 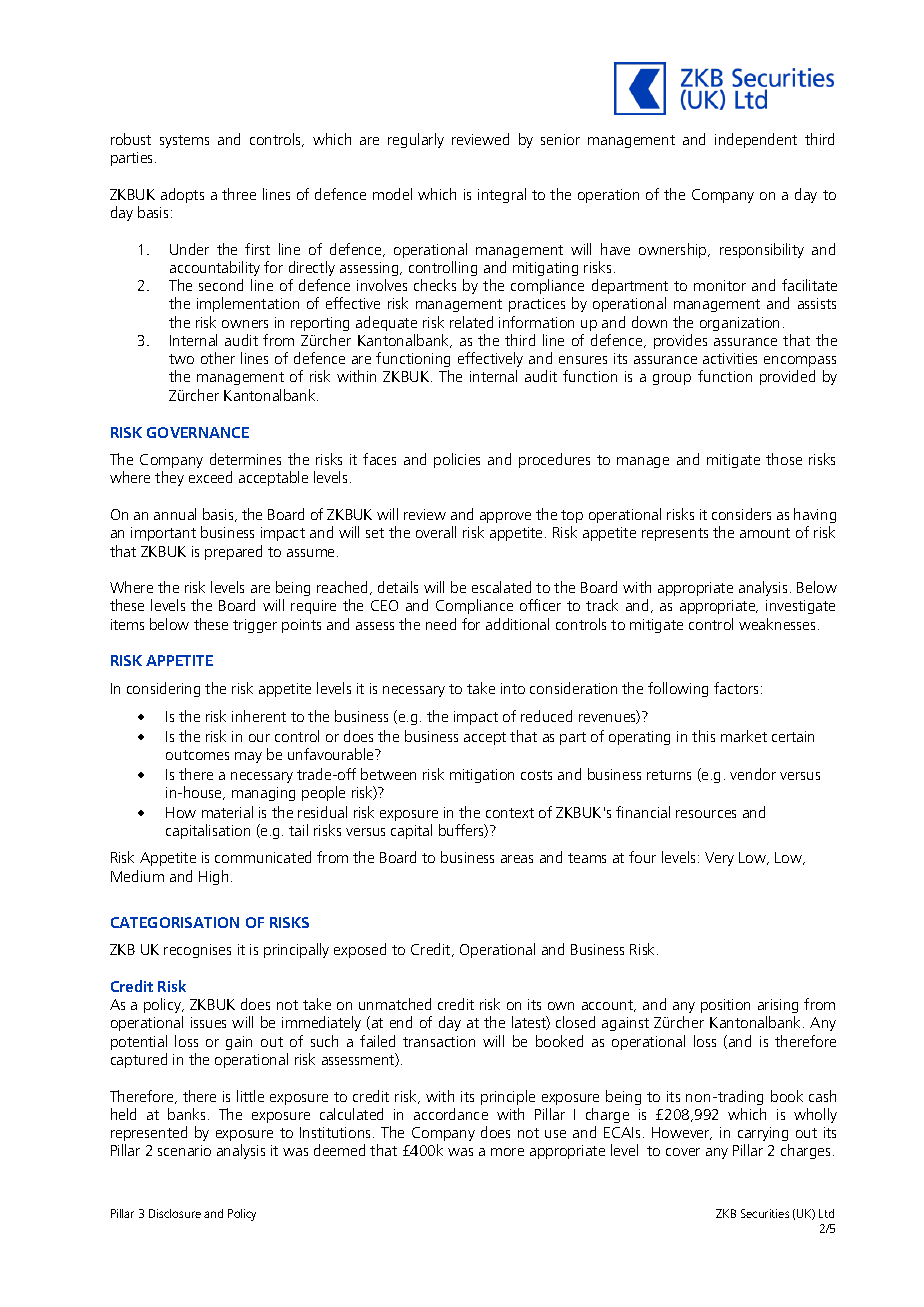 What do you see at coordinates (719, 859) in the document?
I see `Very` at bounding box center [719, 859].
